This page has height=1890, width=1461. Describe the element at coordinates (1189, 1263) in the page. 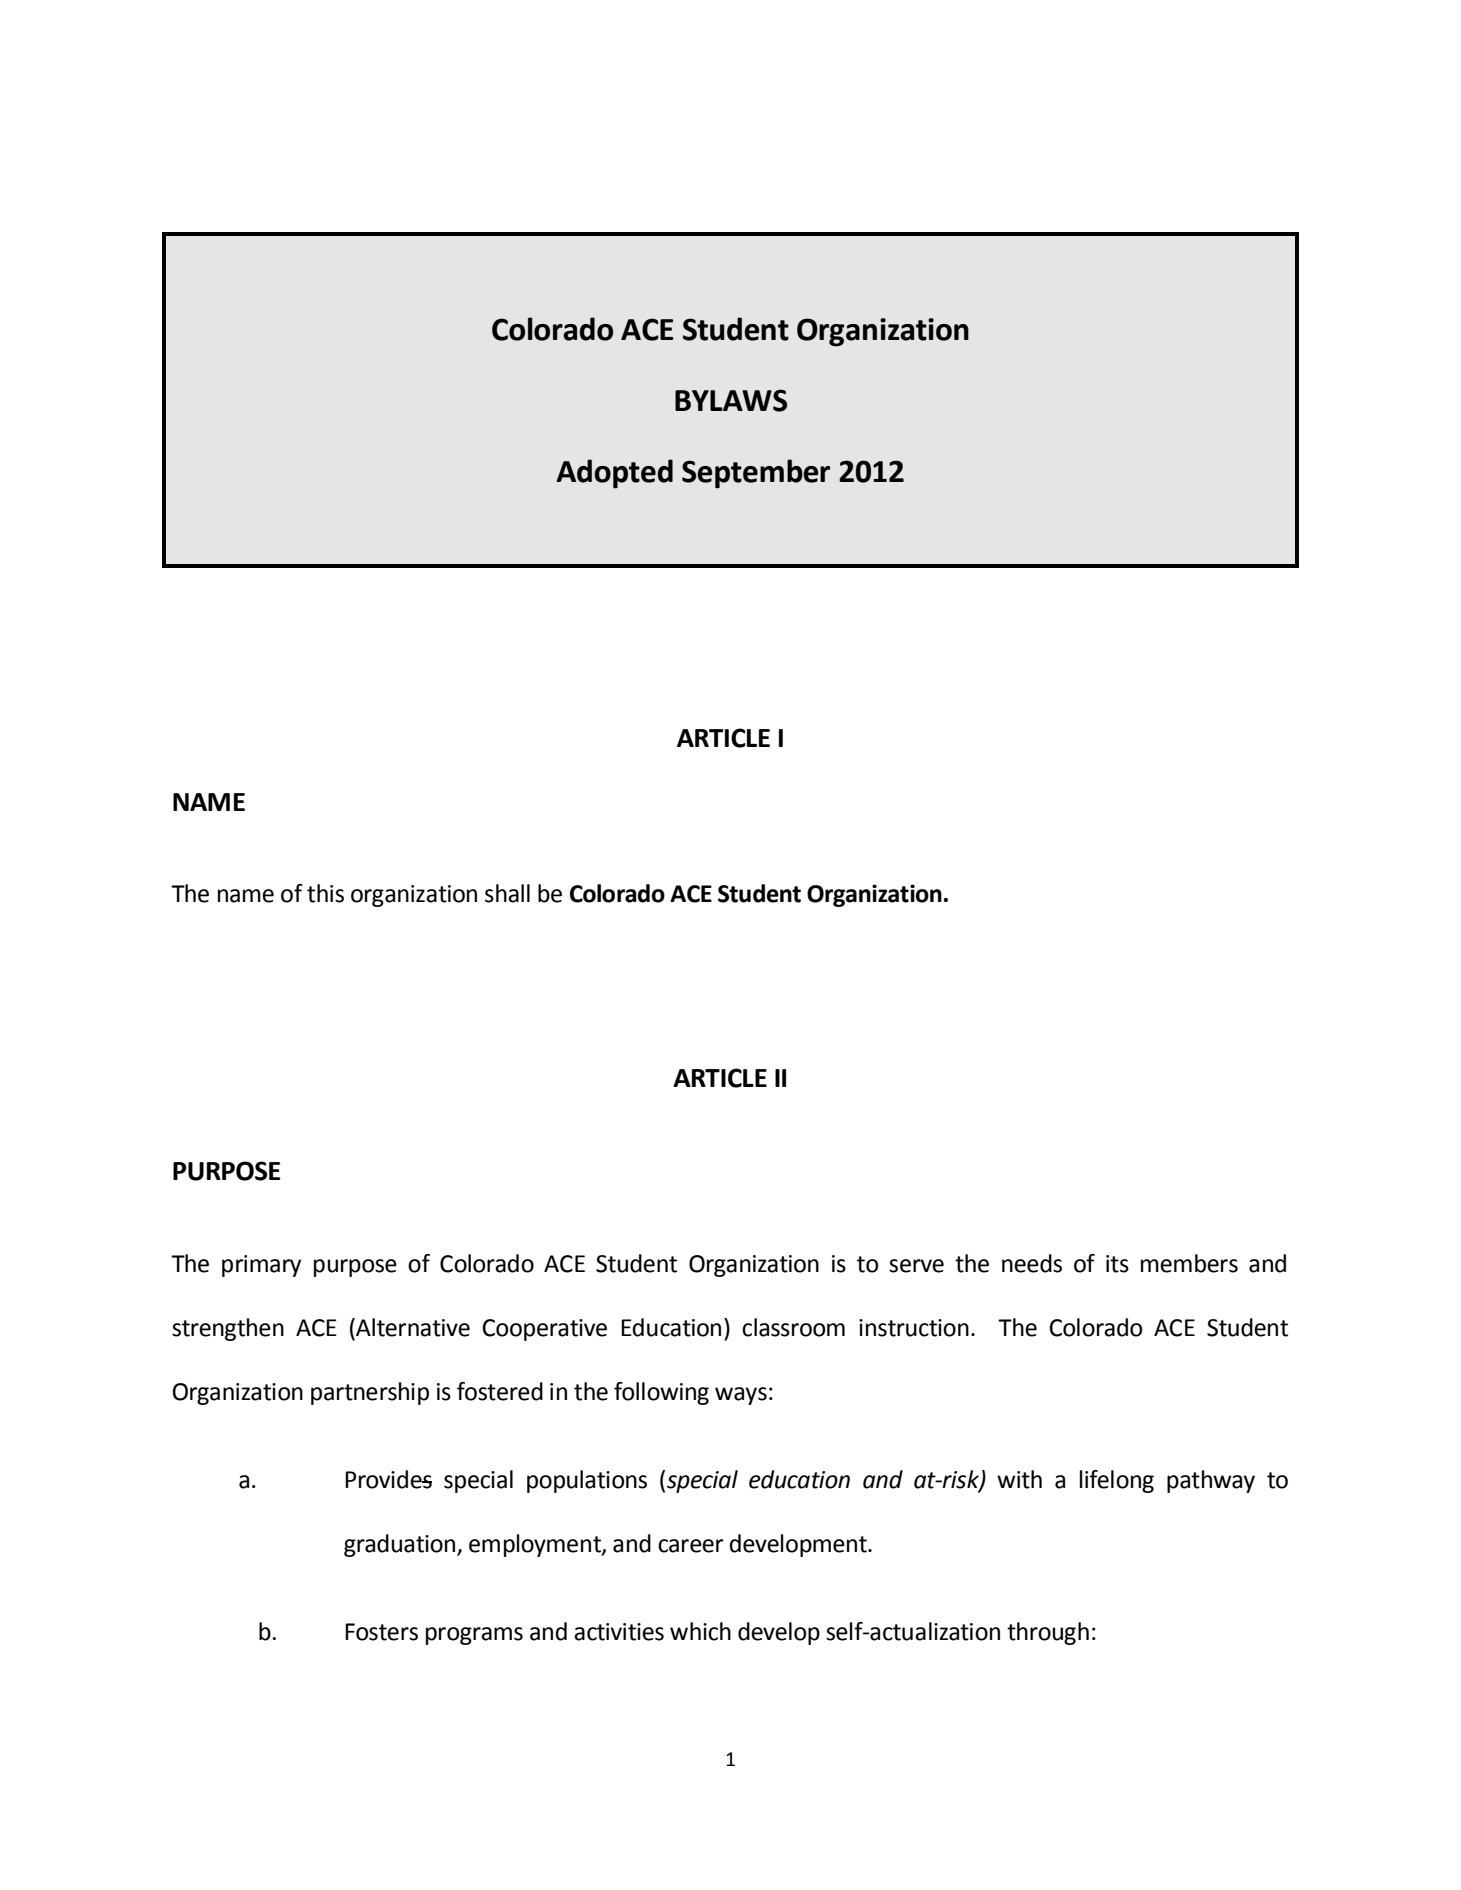

I see `members` at that location.
